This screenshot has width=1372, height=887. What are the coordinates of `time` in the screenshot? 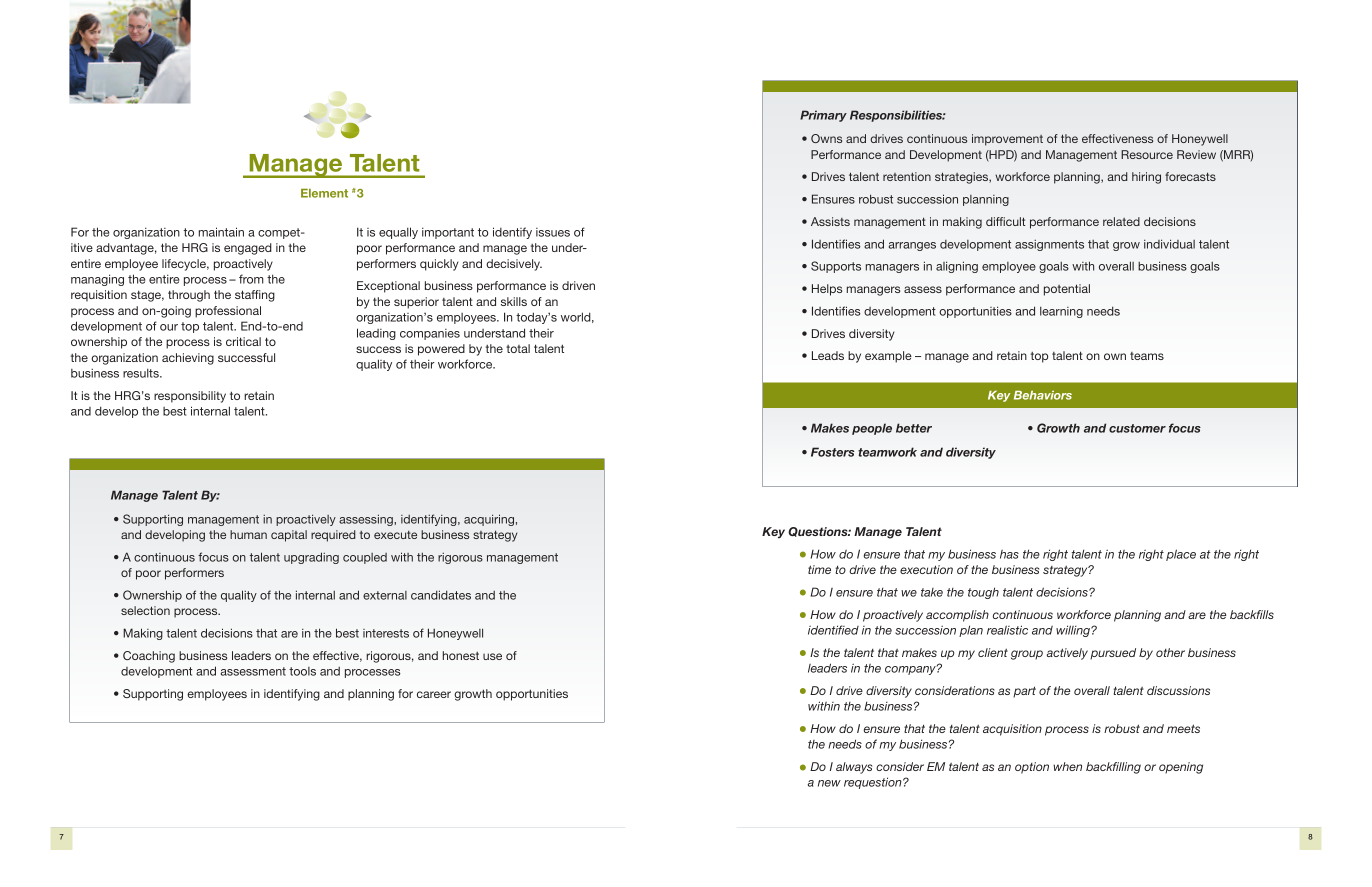 It's located at (819, 569).
